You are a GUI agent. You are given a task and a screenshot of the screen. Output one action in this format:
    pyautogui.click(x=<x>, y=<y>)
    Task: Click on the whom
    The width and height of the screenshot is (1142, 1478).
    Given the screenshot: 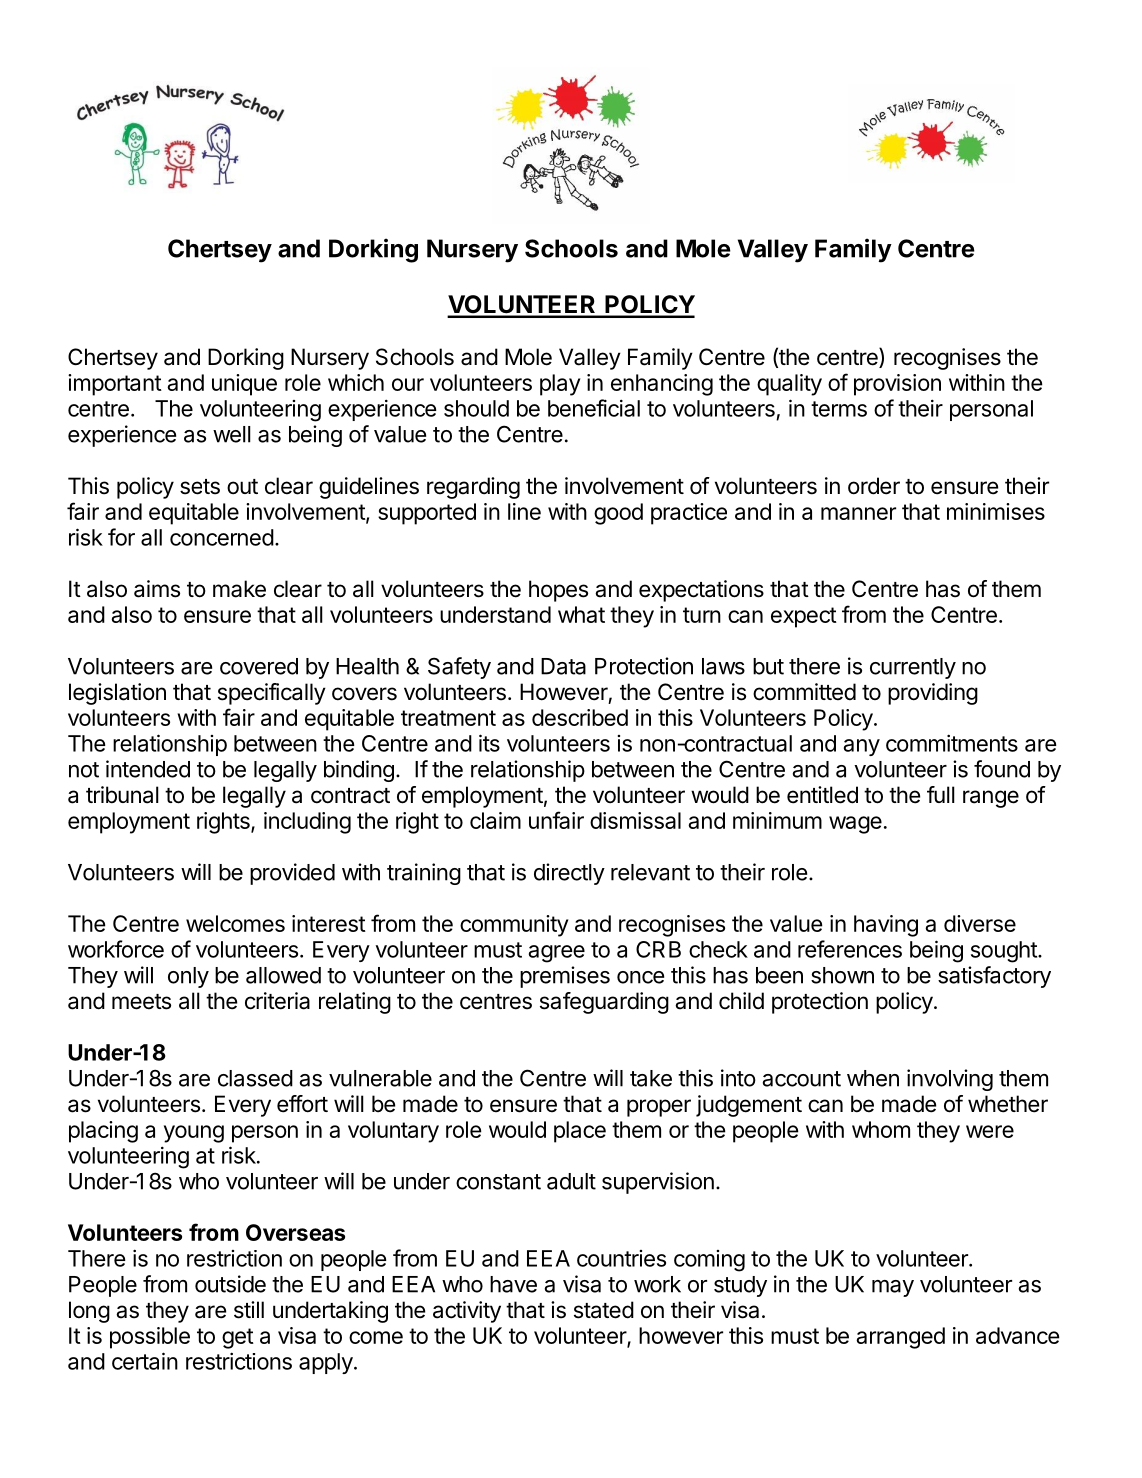 What is the action you would take?
    pyautogui.click(x=881, y=1129)
